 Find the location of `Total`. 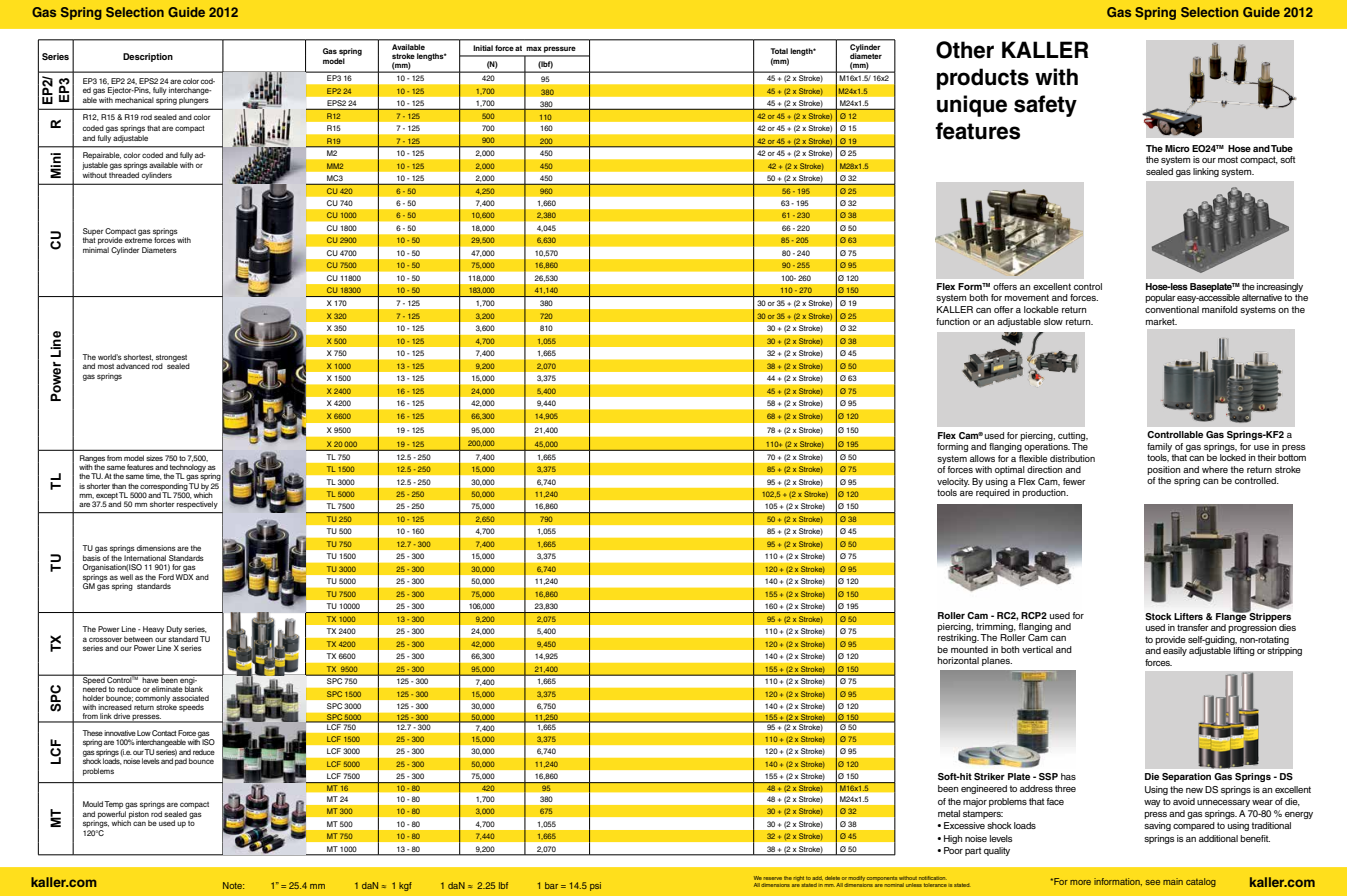

Total is located at coordinates (779, 51).
